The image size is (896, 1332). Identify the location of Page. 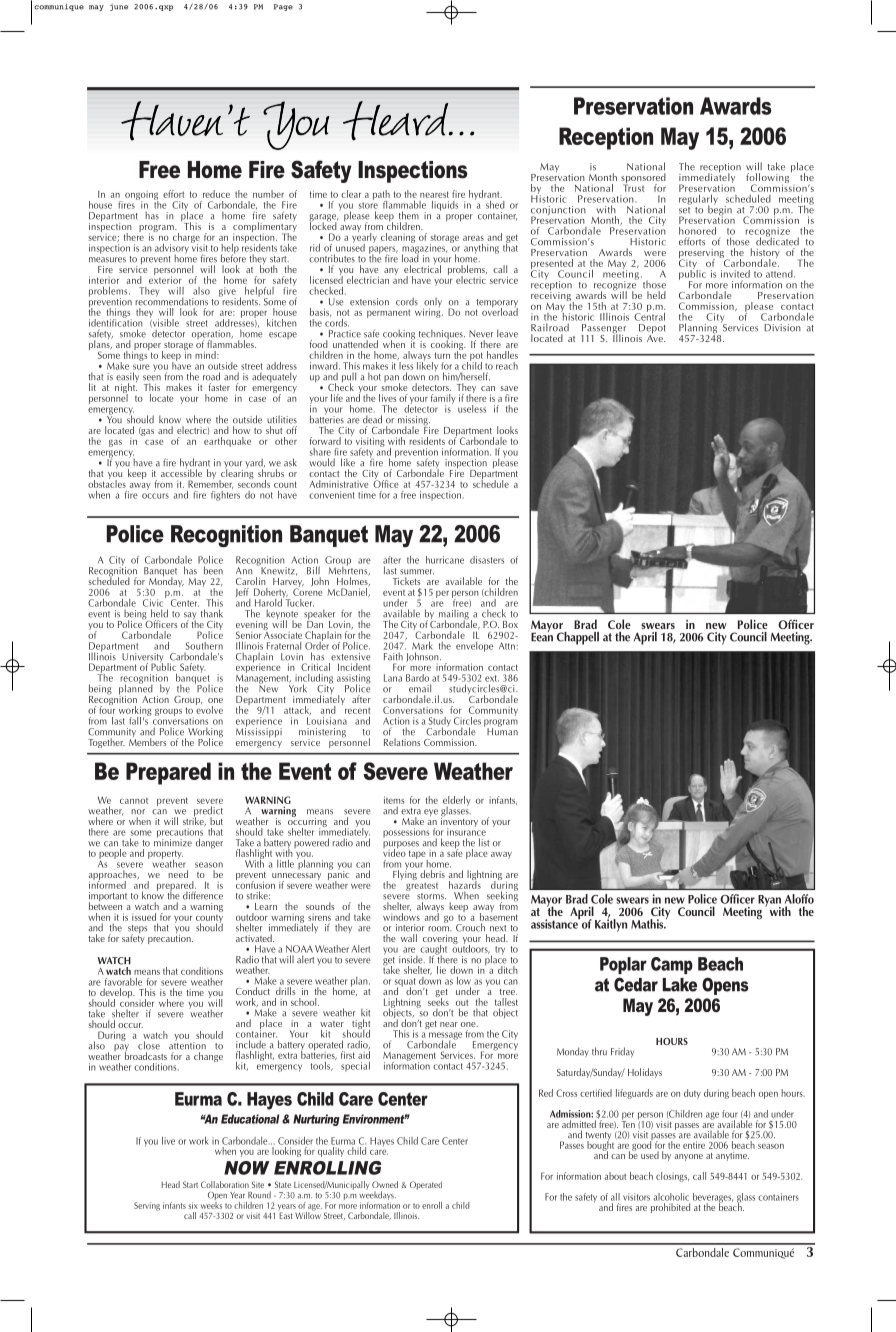
(283, 7).
